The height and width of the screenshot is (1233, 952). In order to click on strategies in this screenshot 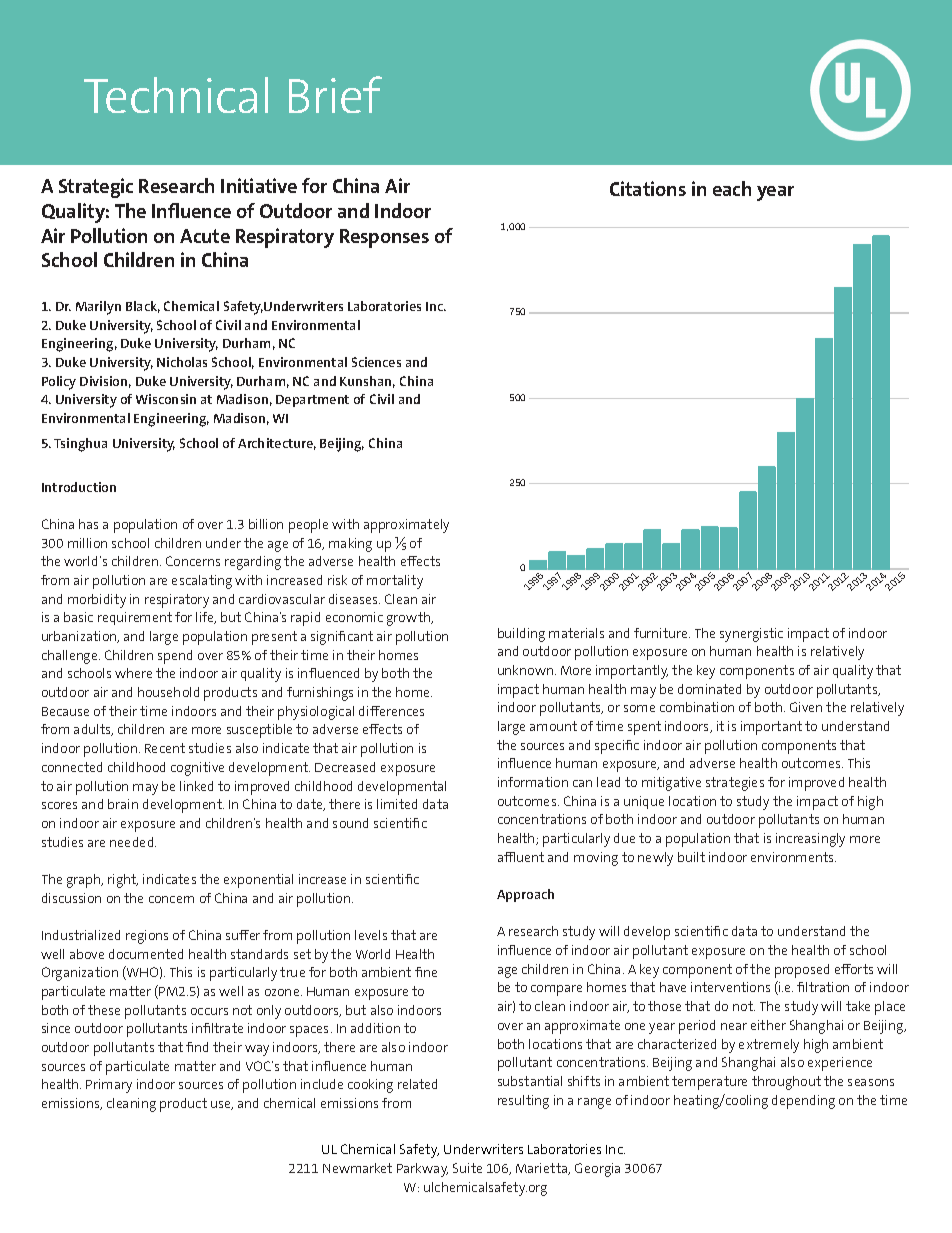, I will do `click(735, 784)`.
